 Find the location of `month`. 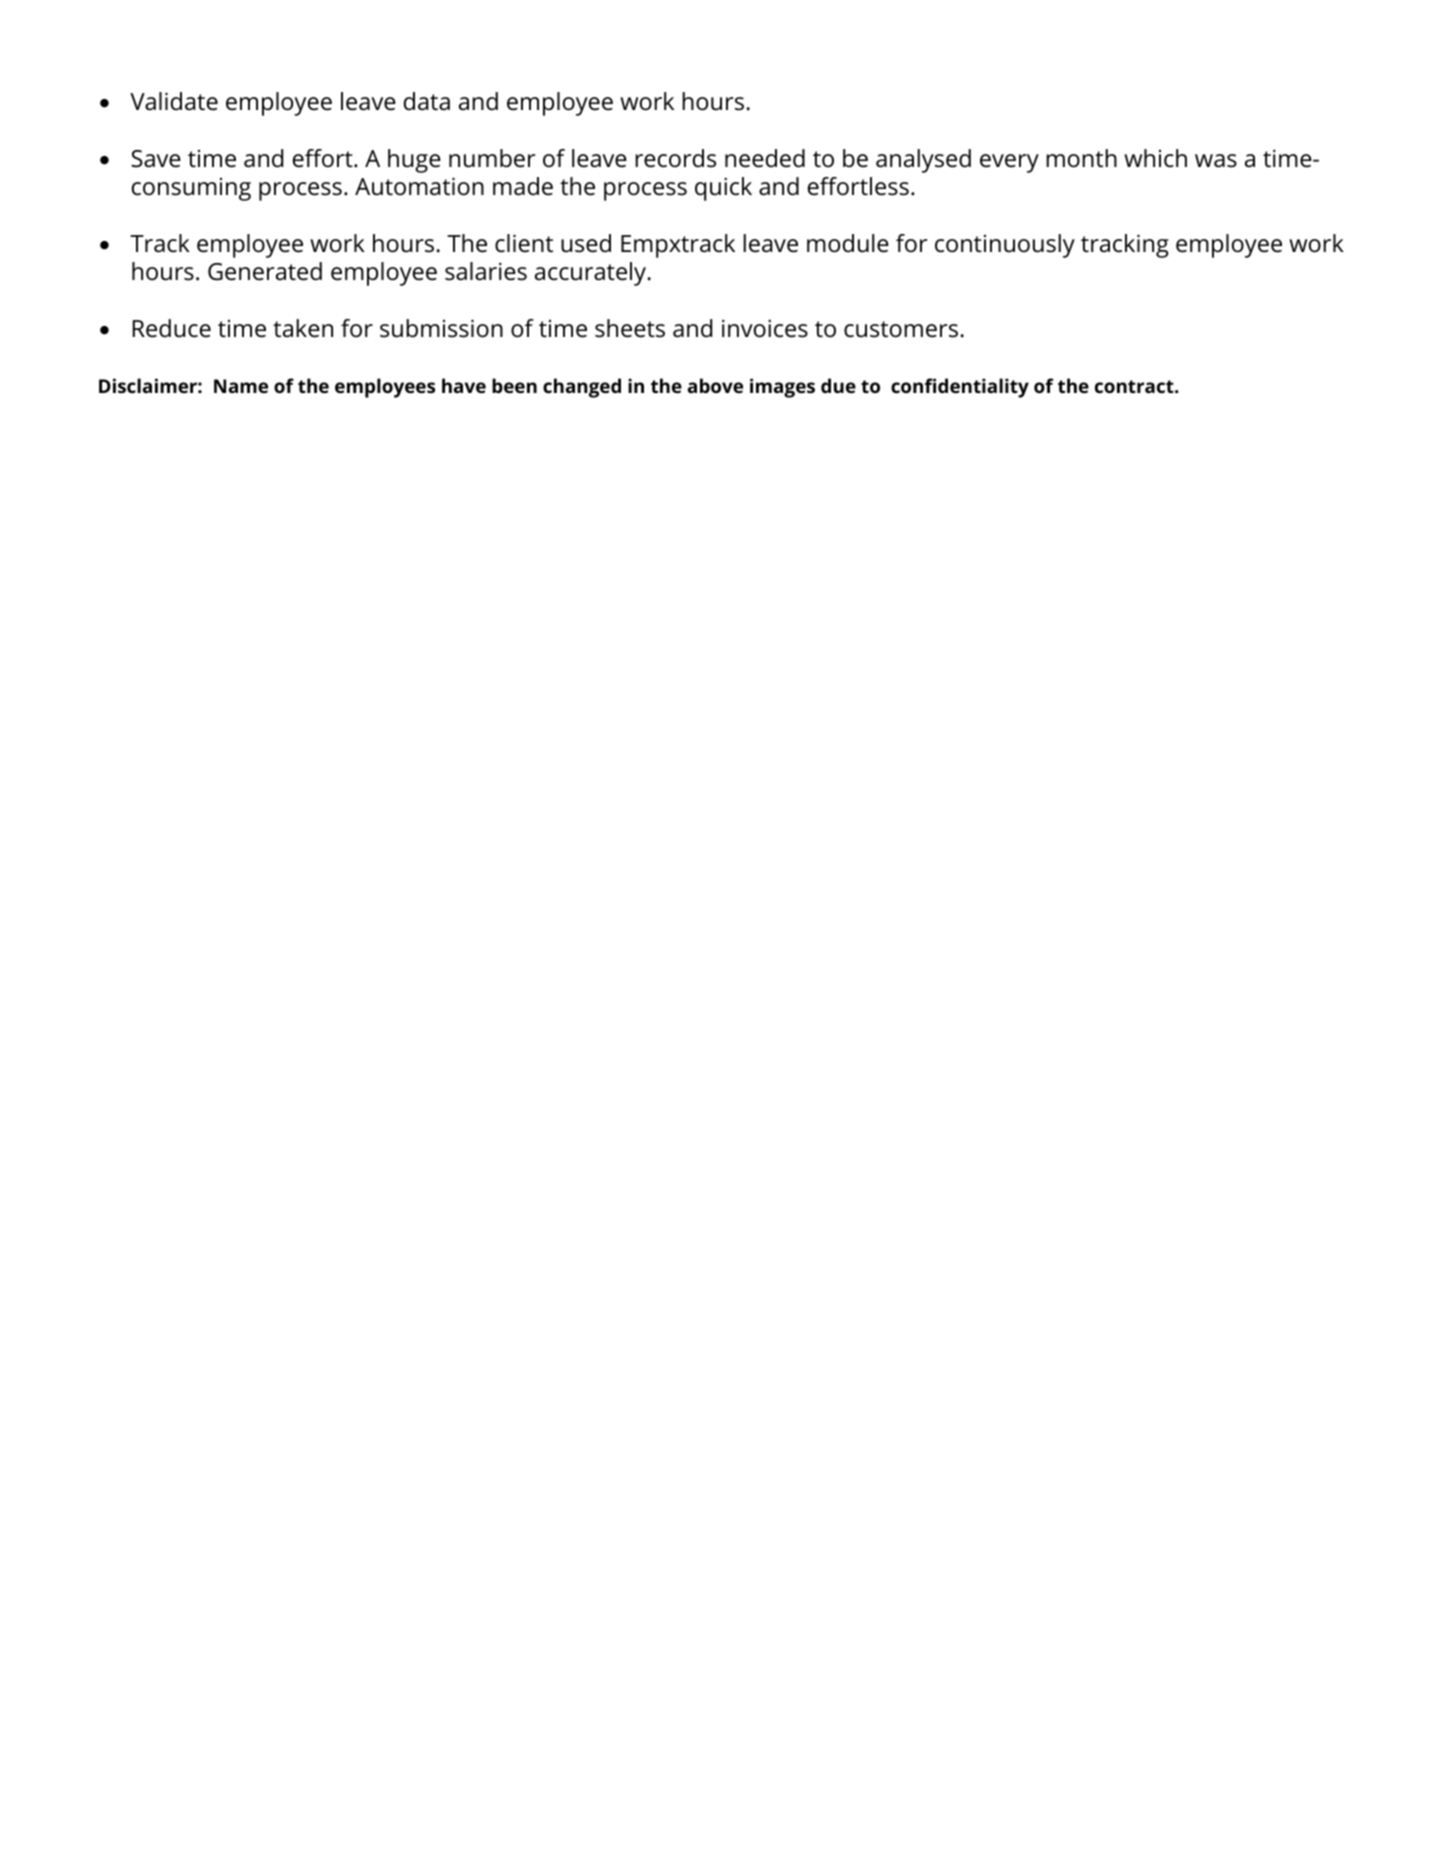

month is located at coordinates (1081, 158).
